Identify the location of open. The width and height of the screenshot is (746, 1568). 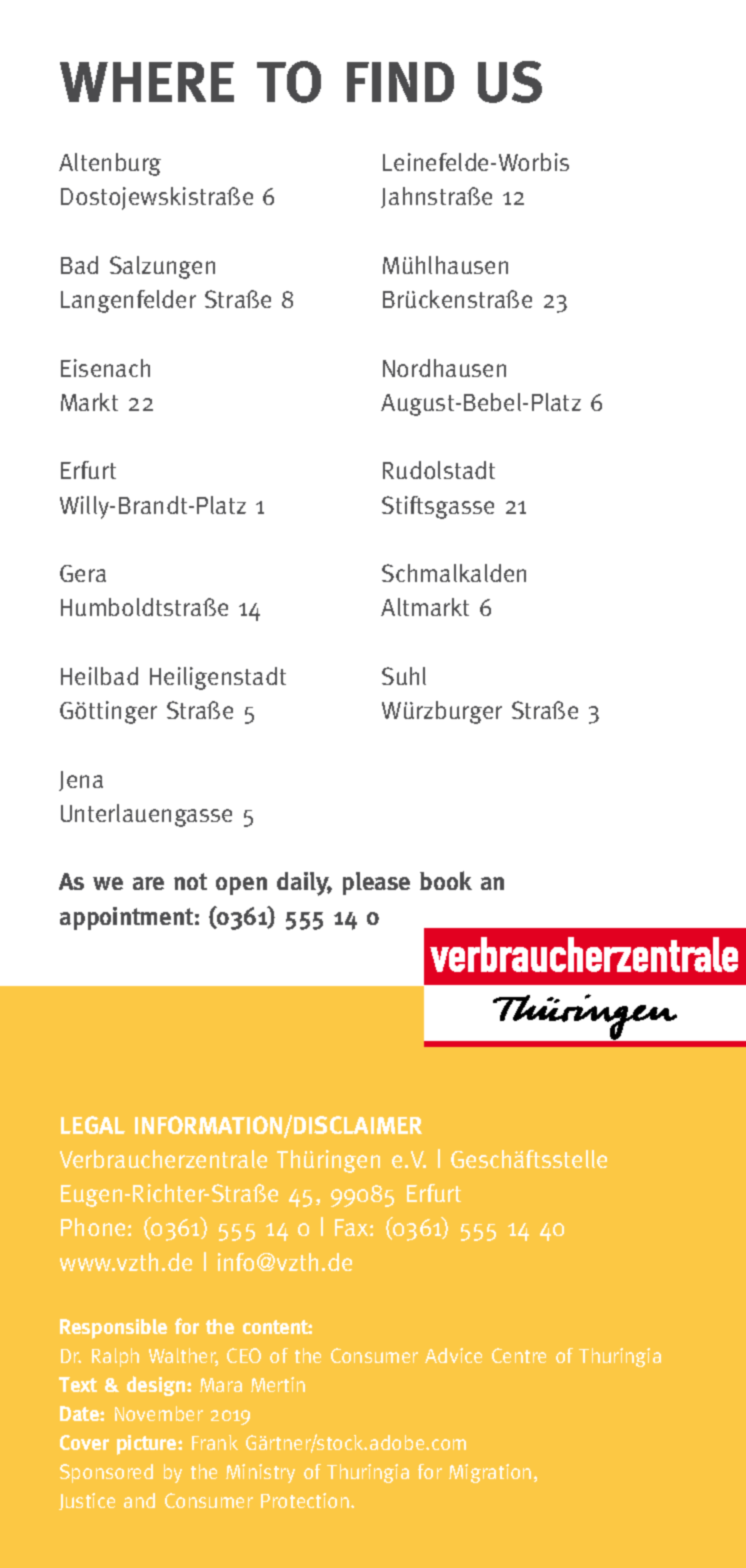
(241, 886).
